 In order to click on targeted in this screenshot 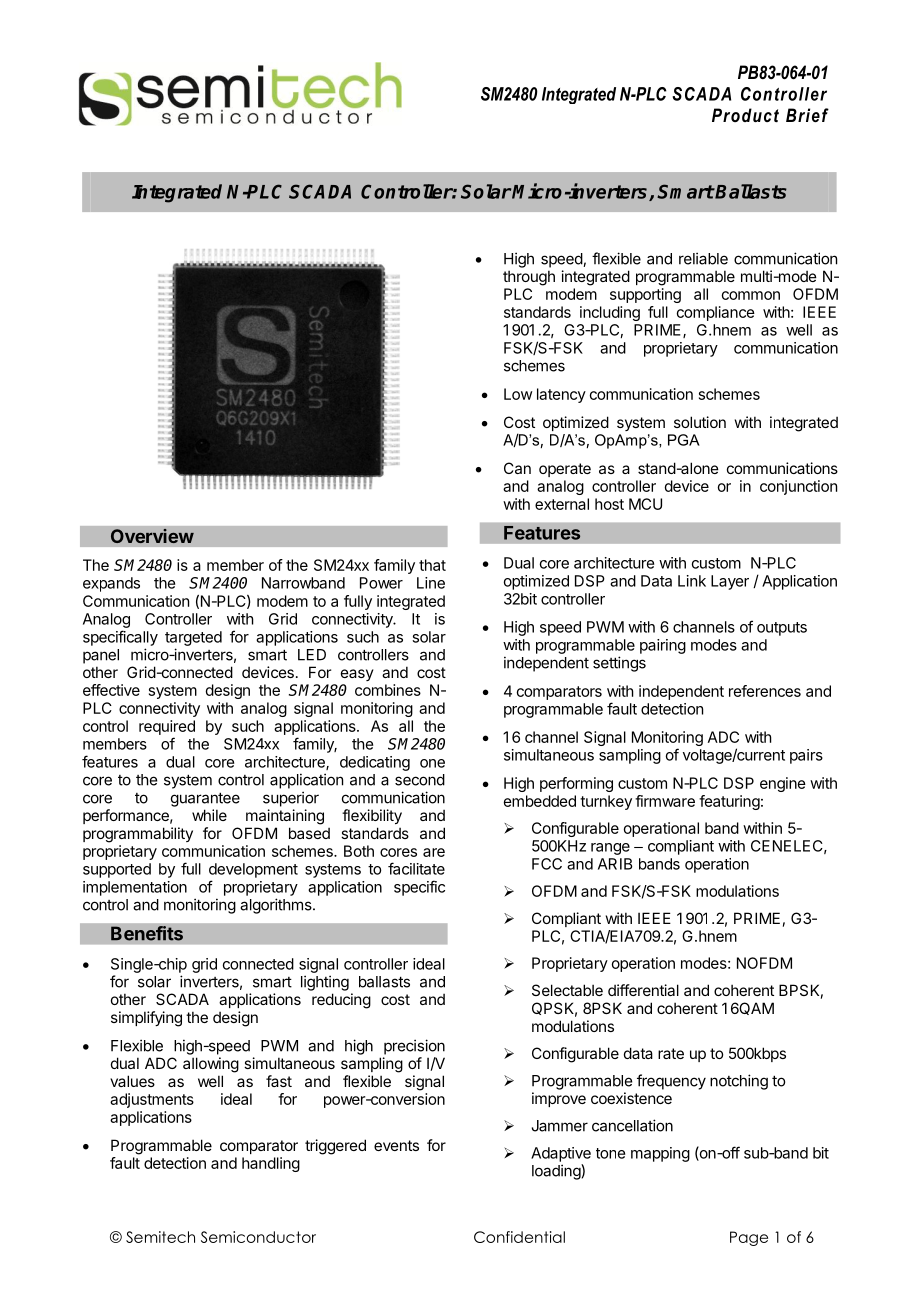, I will do `click(193, 638)`.
